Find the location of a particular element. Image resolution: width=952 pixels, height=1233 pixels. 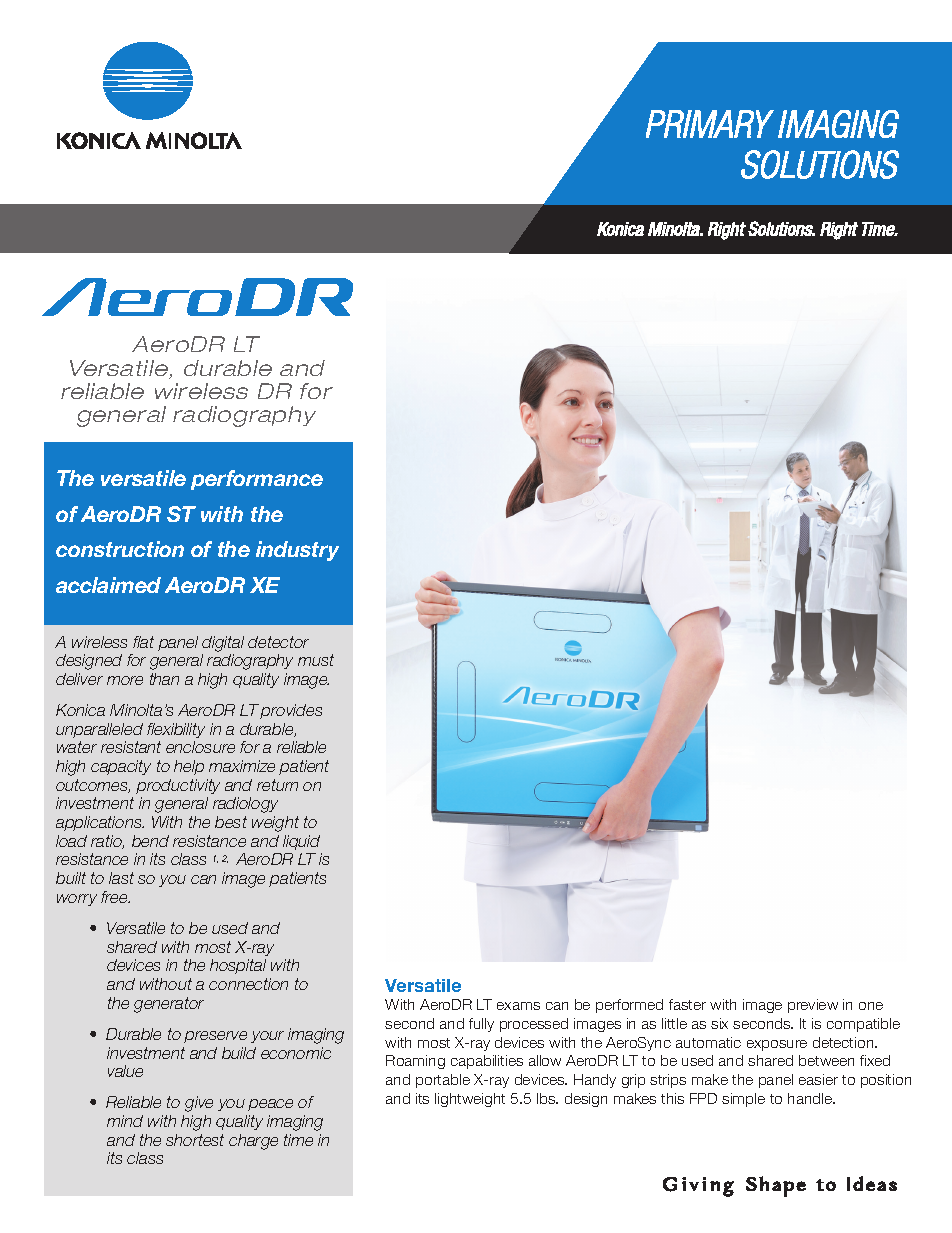

industry is located at coordinates (297, 551).
